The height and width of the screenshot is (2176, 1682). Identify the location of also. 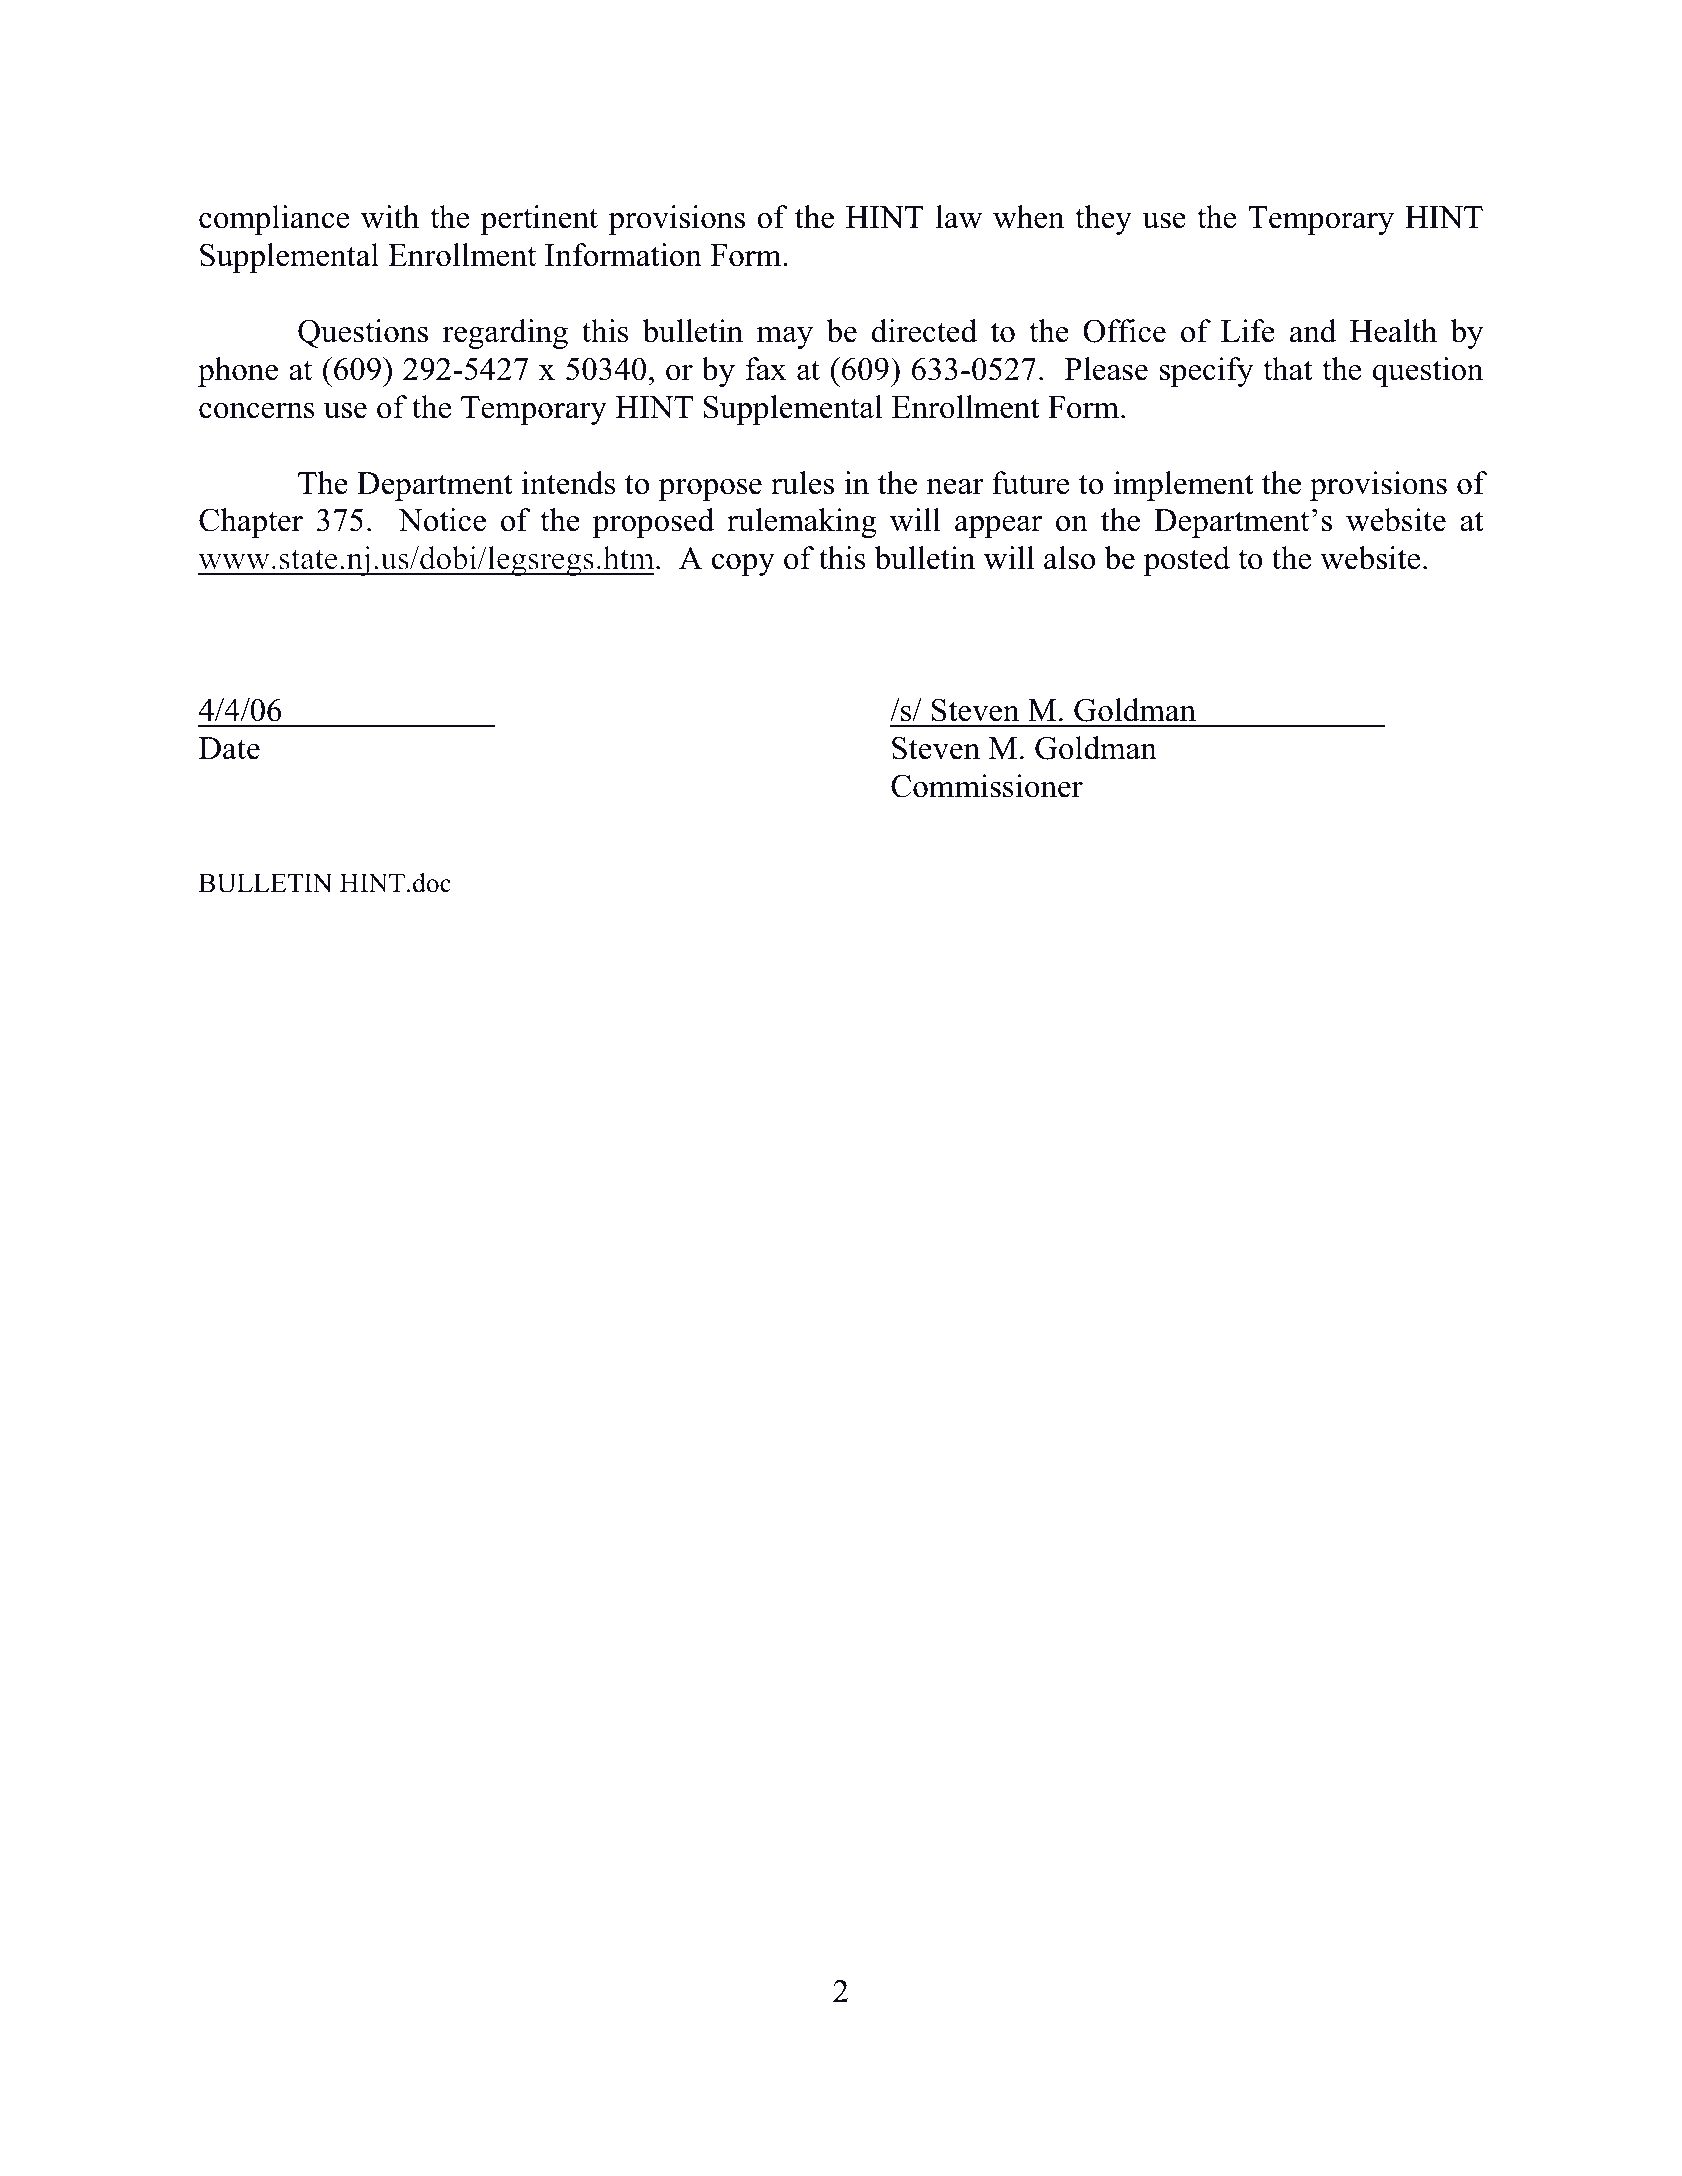
(1069, 558).
